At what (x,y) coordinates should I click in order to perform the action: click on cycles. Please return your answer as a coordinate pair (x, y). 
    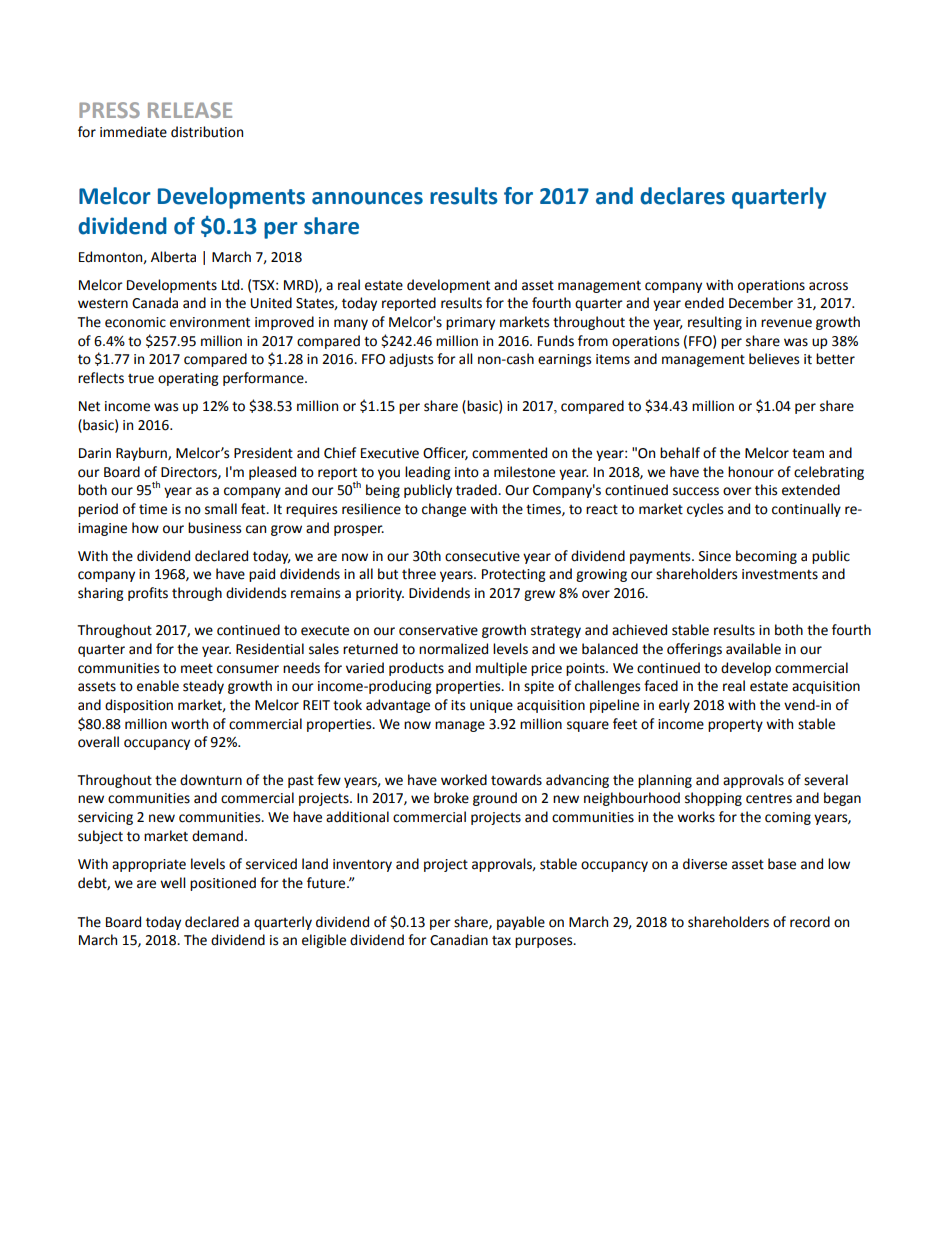
    Looking at the image, I should click on (705, 510).
